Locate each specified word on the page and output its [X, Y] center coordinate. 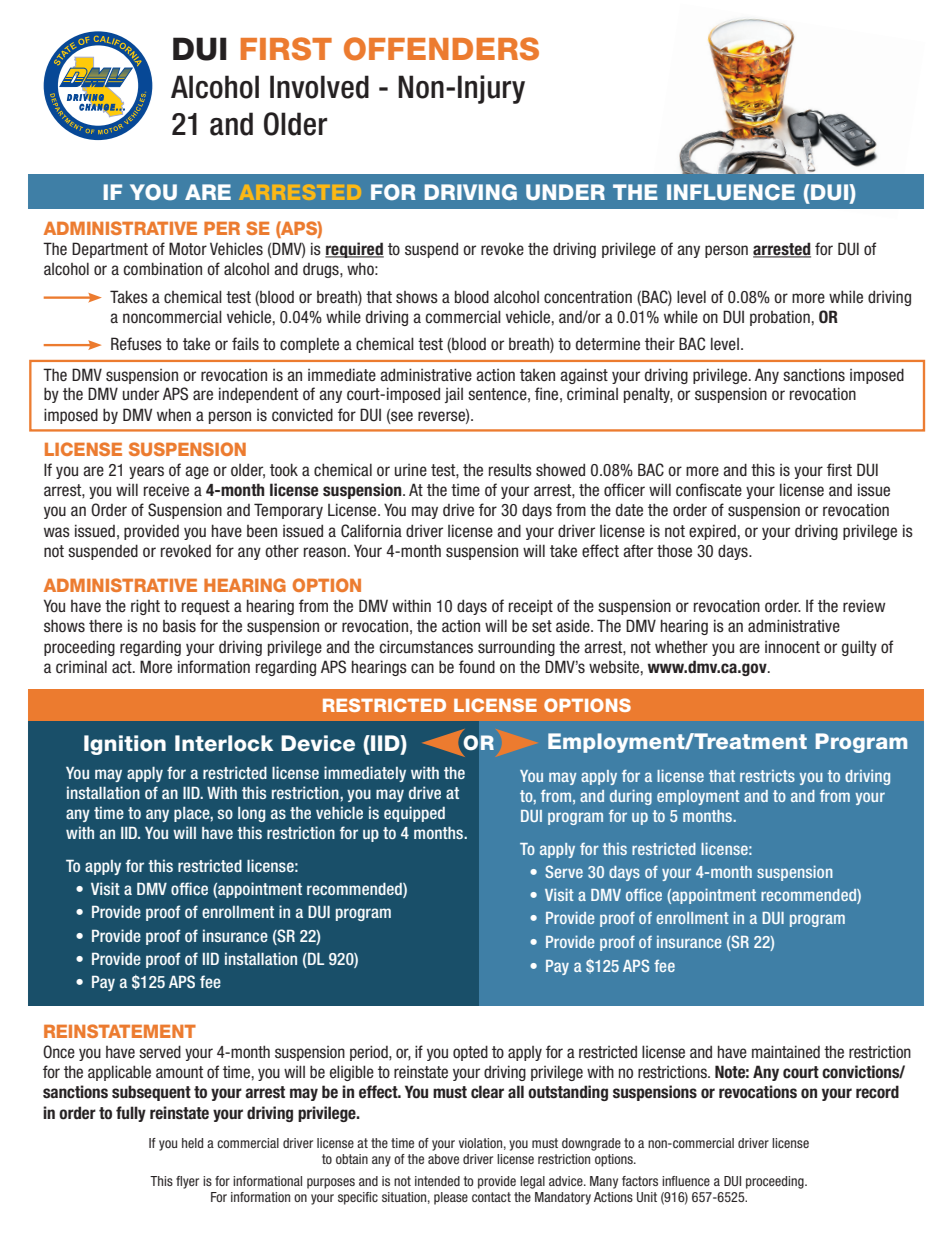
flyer [187, 1182]
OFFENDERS [441, 49]
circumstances [426, 647]
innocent [792, 647]
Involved [319, 87]
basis [179, 626]
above [443, 1159]
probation [780, 318]
